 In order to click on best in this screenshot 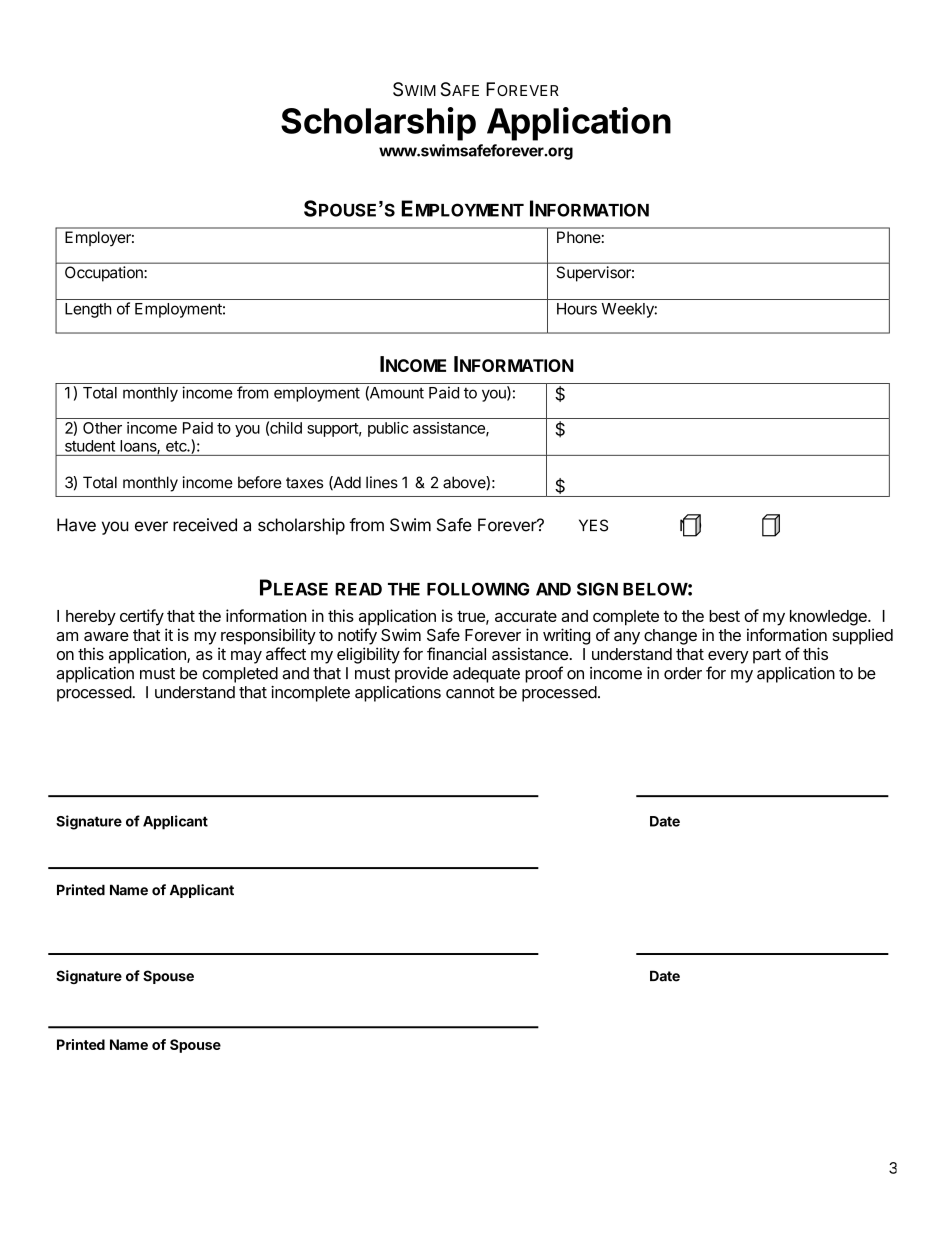, I will do `click(724, 616)`.
